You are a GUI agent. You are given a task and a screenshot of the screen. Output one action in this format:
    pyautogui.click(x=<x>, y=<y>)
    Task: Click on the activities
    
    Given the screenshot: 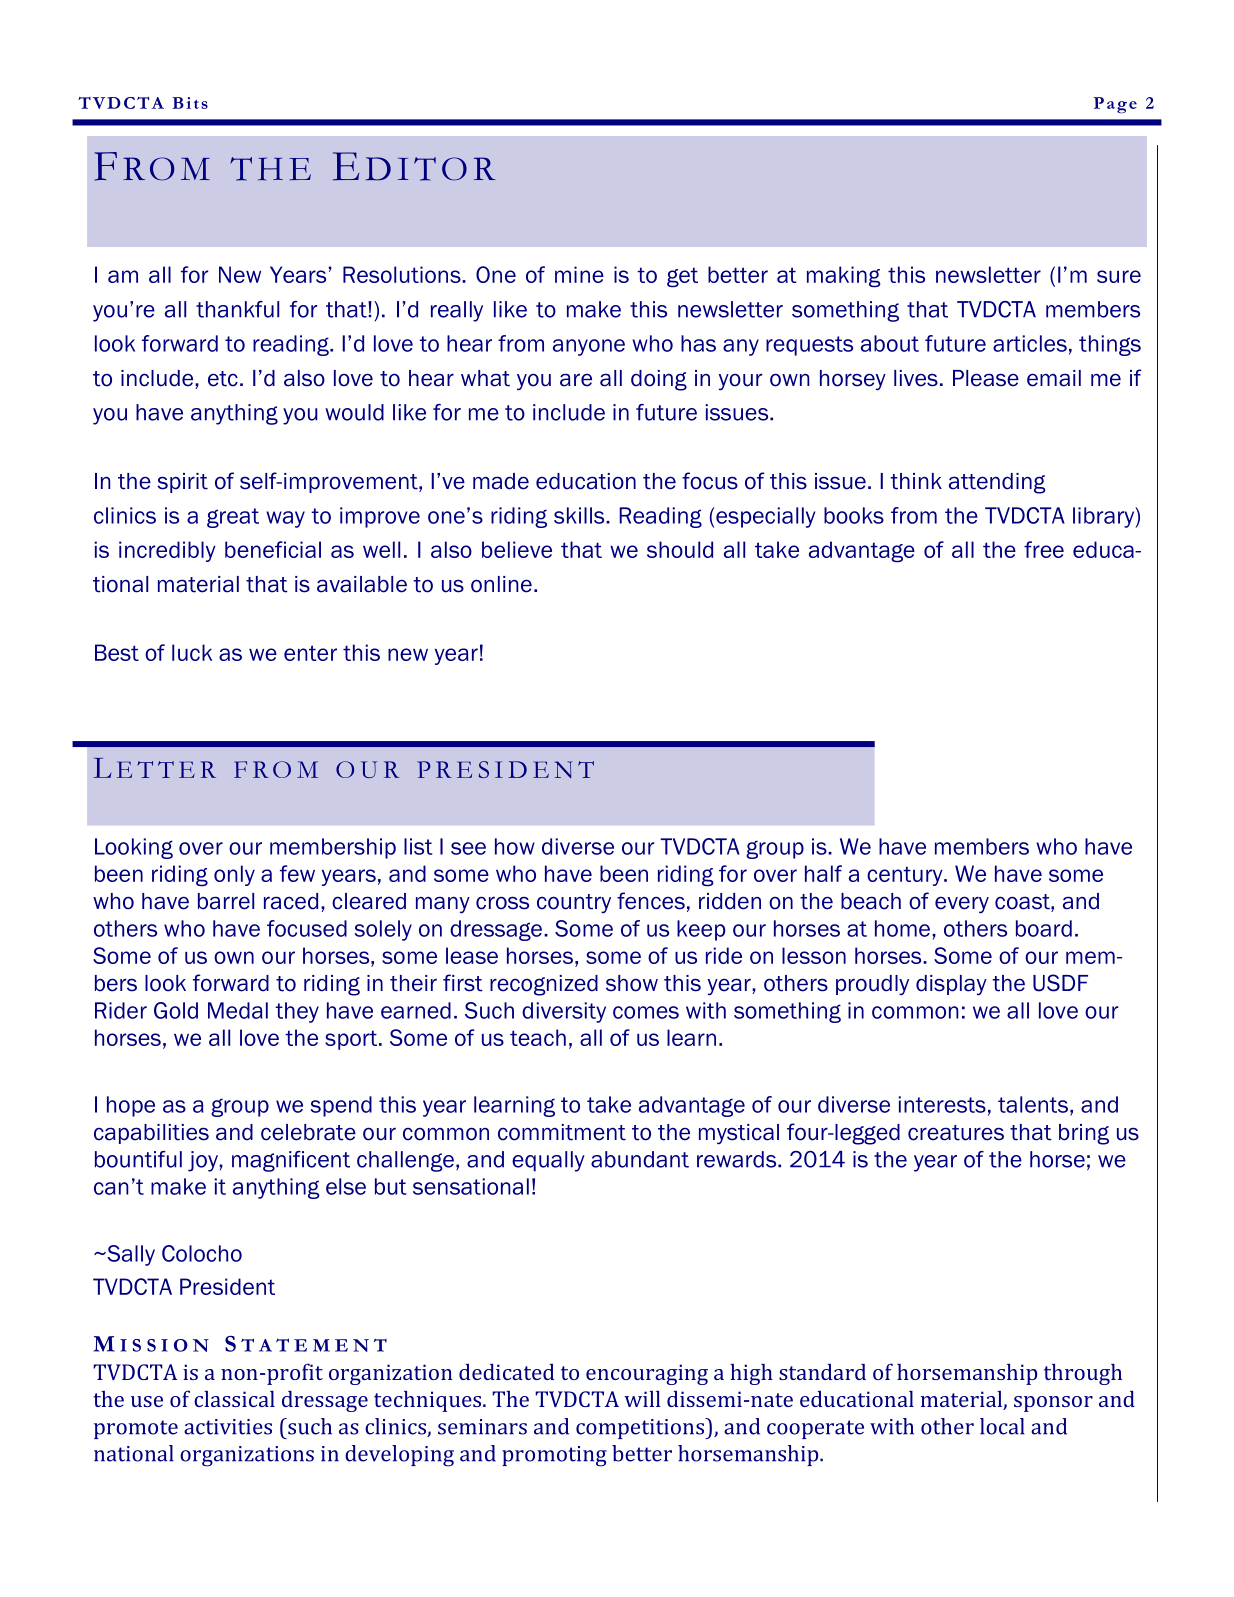 What is the action you would take?
    pyautogui.click(x=228, y=1427)
